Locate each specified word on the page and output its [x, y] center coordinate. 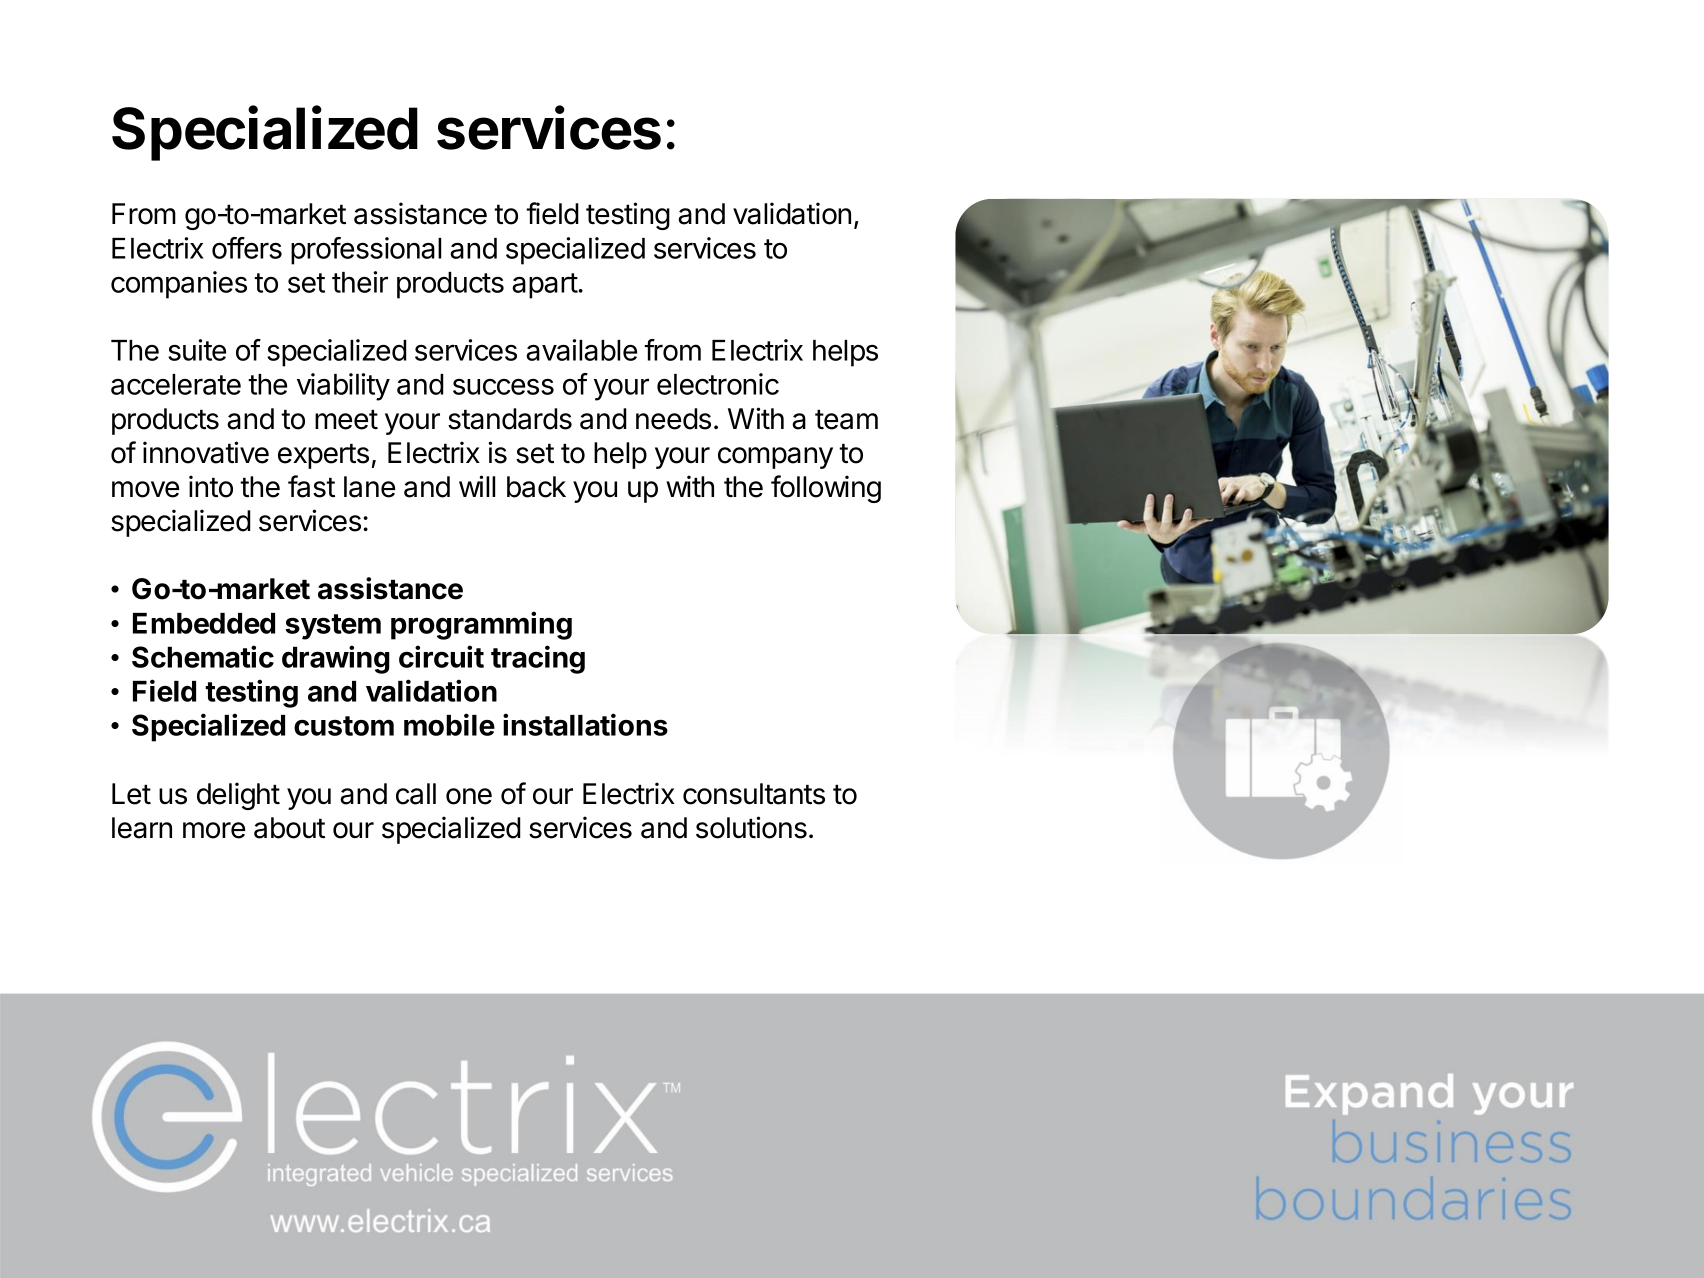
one [469, 796]
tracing [538, 659]
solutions [751, 827]
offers [247, 248]
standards [510, 419]
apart [545, 286]
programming [481, 625]
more [214, 830]
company [775, 458]
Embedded [204, 623]
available [581, 350]
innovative [206, 452]
